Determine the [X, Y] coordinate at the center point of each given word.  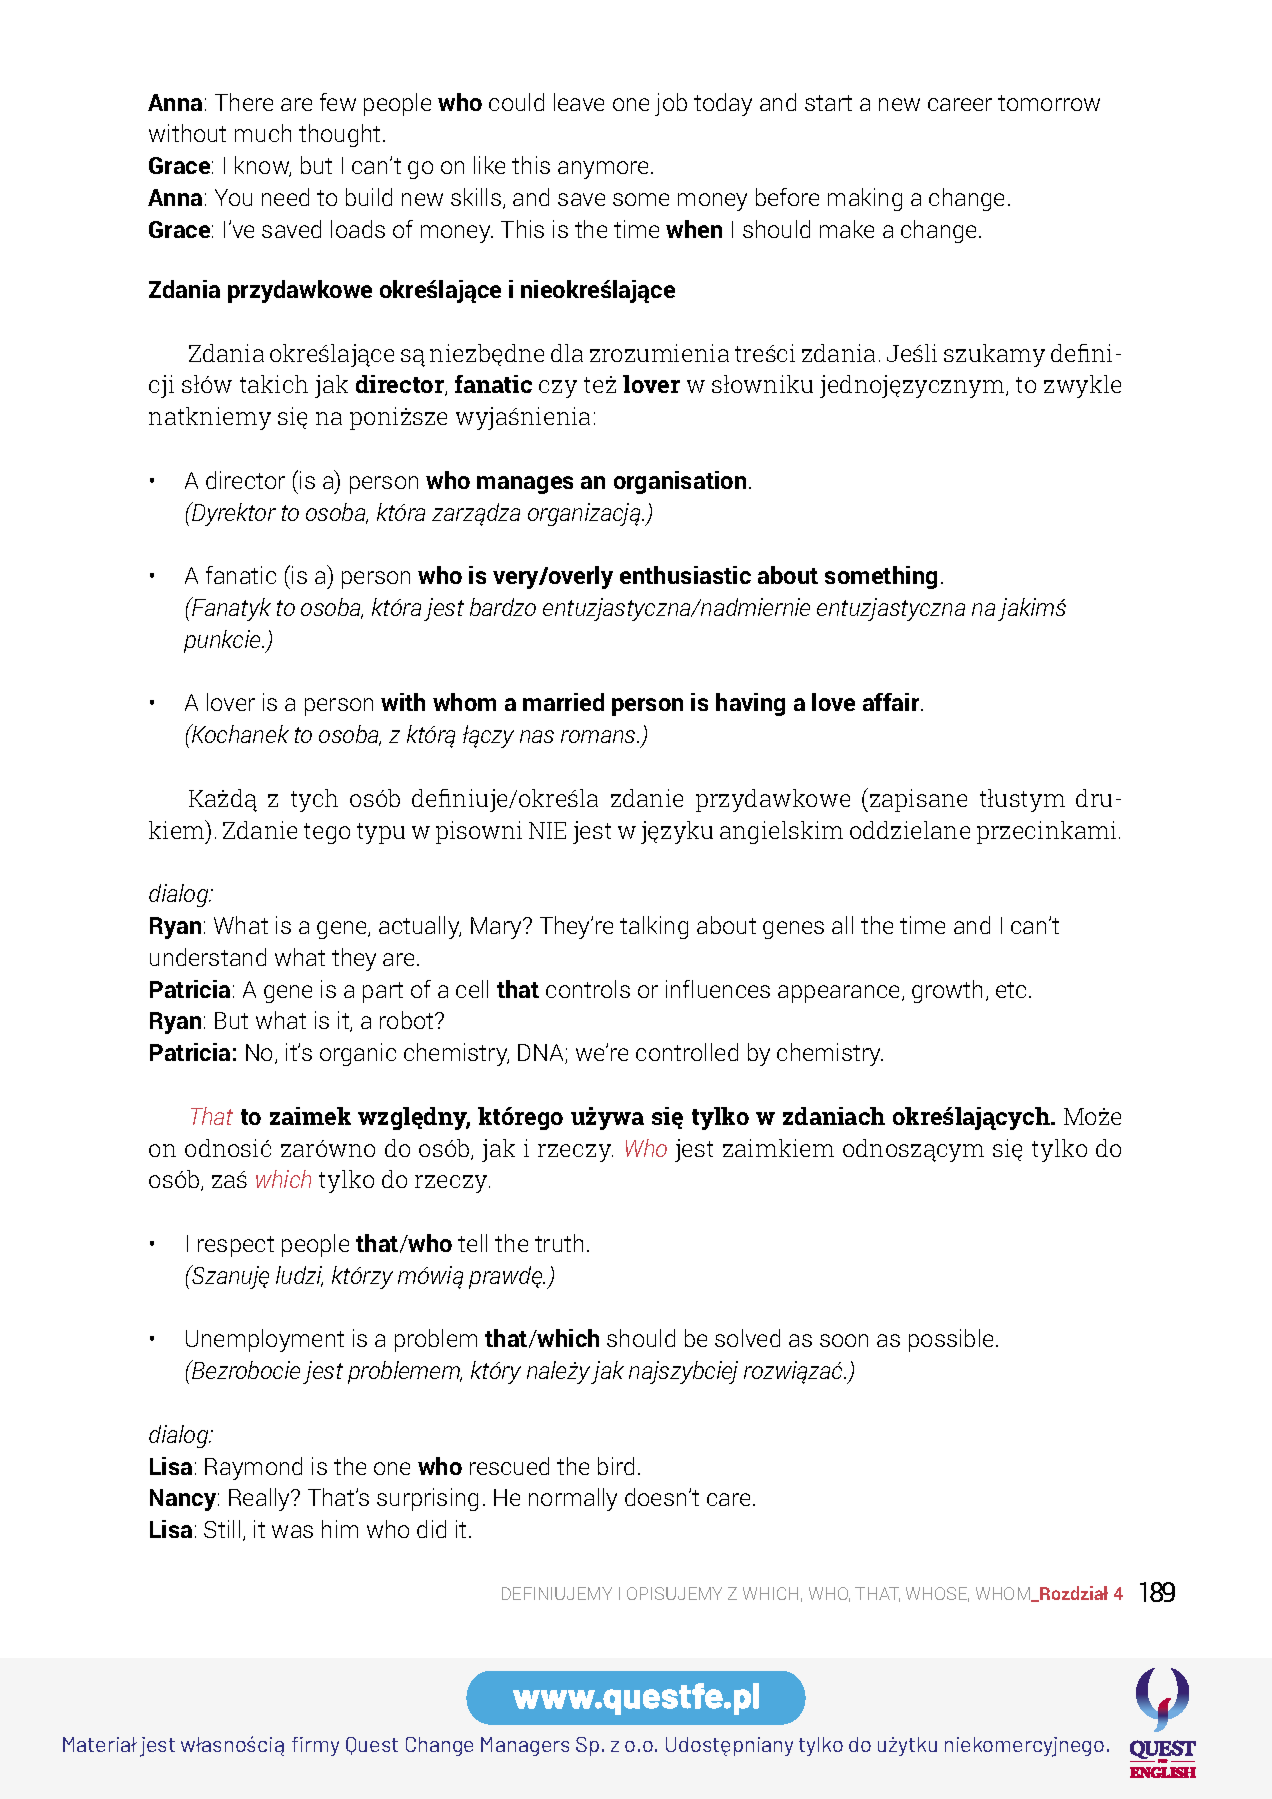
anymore [603, 170]
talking [654, 927]
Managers [525, 1746]
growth [947, 991]
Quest [372, 1746]
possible [951, 1340]
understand [208, 957]
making [865, 199]
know [263, 166]
